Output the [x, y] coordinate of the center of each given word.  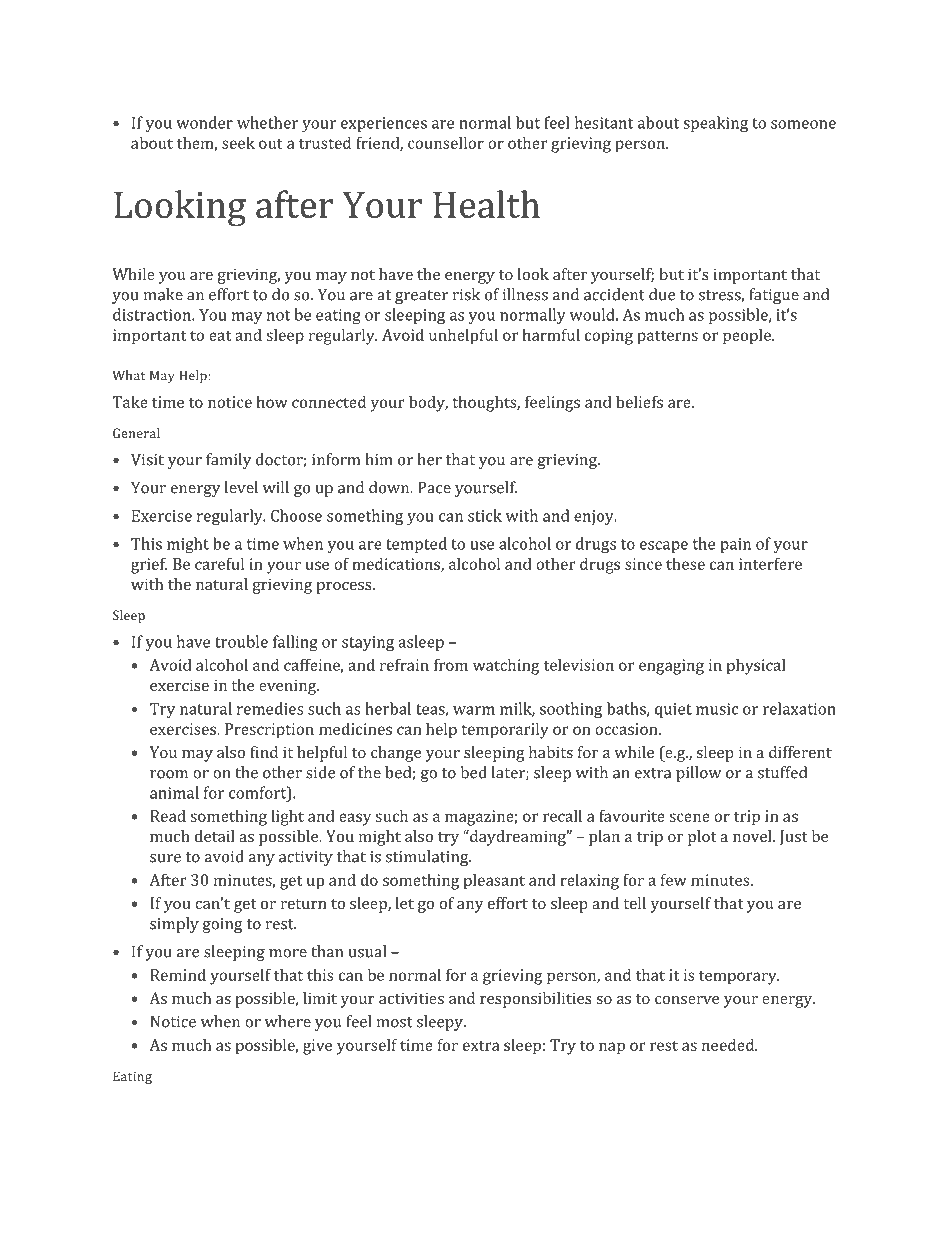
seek [238, 143]
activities [411, 998]
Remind [178, 975]
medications [397, 564]
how [272, 401]
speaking [715, 124]
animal [174, 792]
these [685, 564]
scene [689, 817]
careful [219, 563]
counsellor [446, 142]
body [428, 403]
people [748, 336]
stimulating [428, 858]
